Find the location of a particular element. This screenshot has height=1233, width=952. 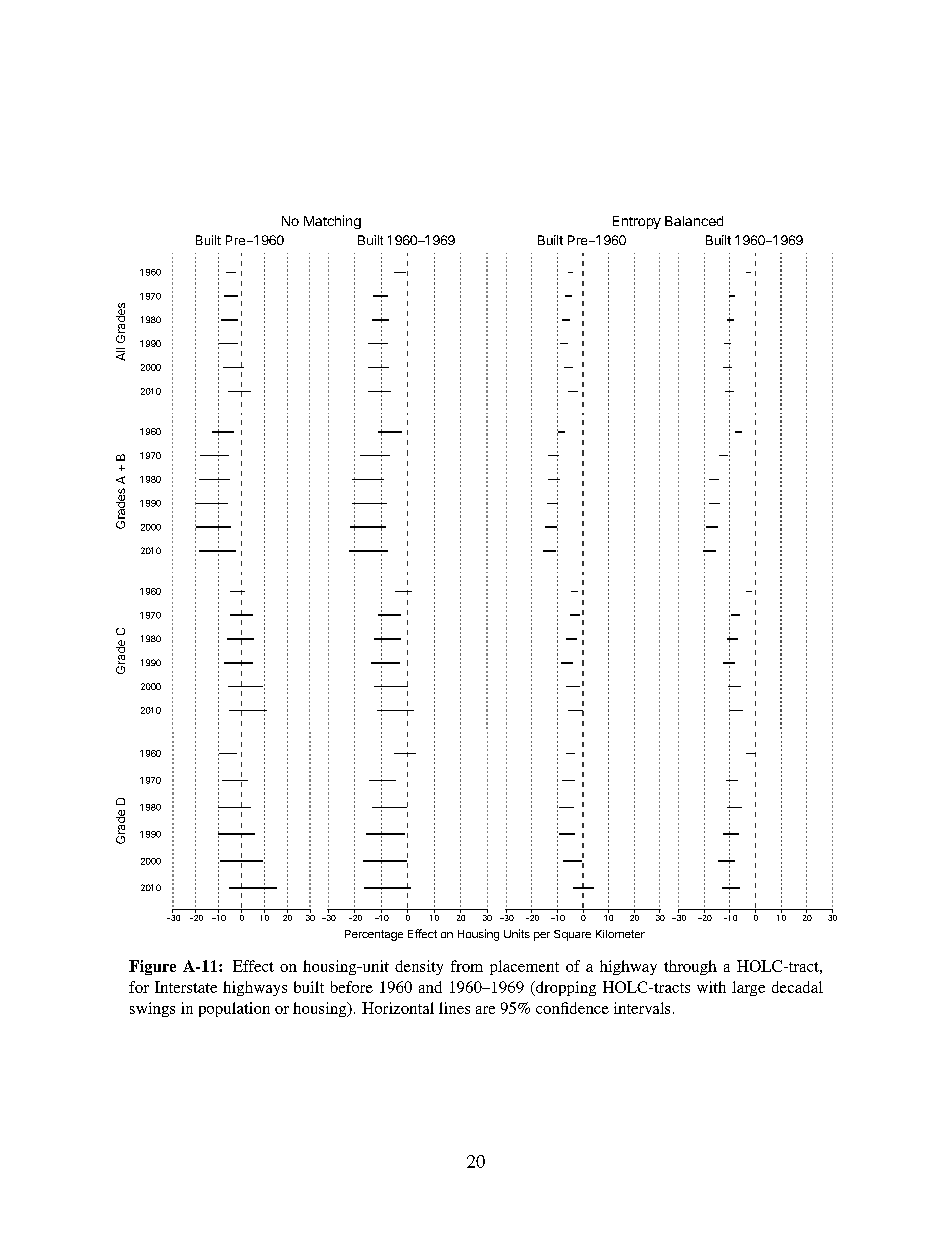

Entropy is located at coordinates (637, 222).
